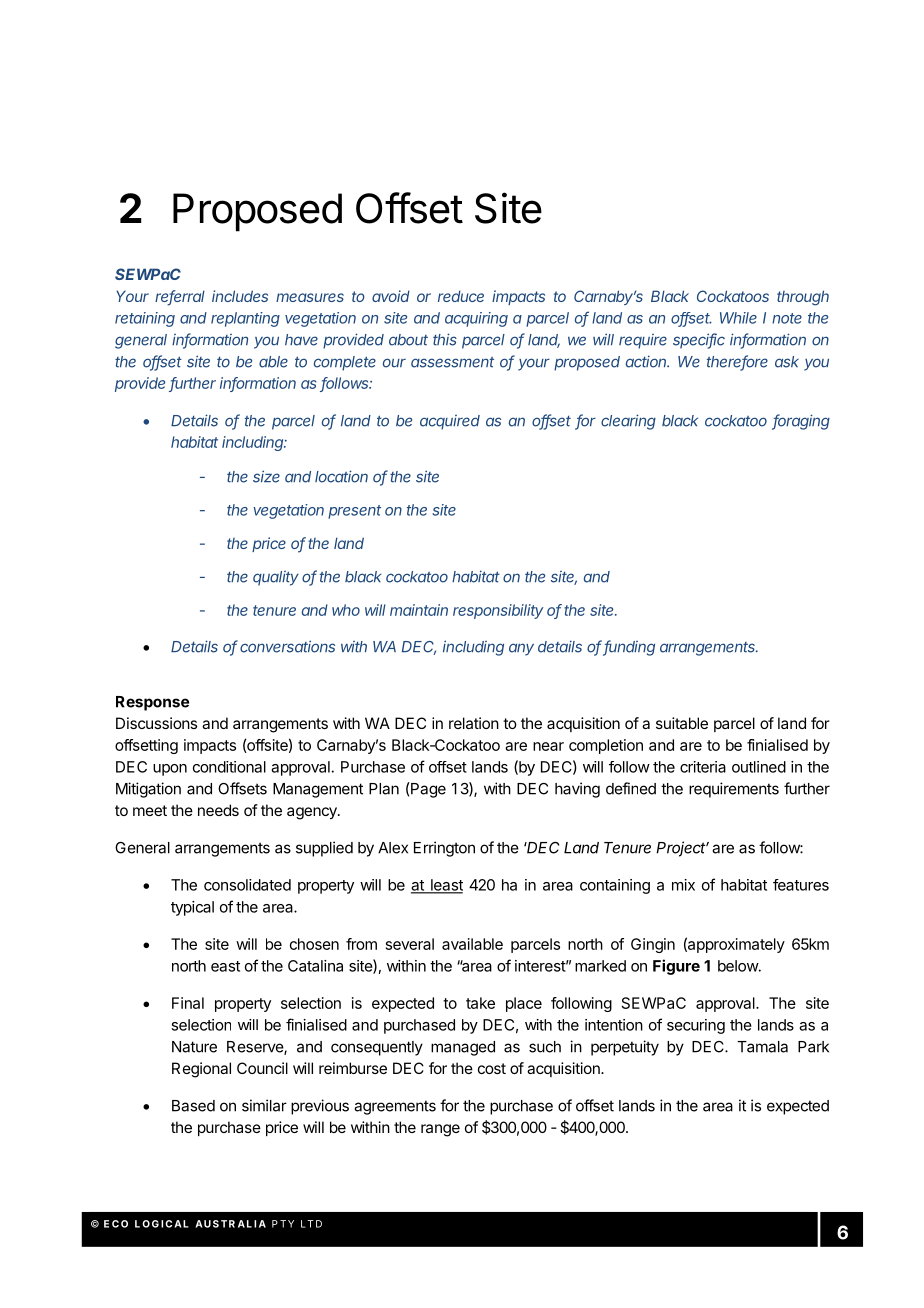 This screenshot has height=1308, width=924. What do you see at coordinates (395, 1107) in the screenshot?
I see `agreements` at bounding box center [395, 1107].
